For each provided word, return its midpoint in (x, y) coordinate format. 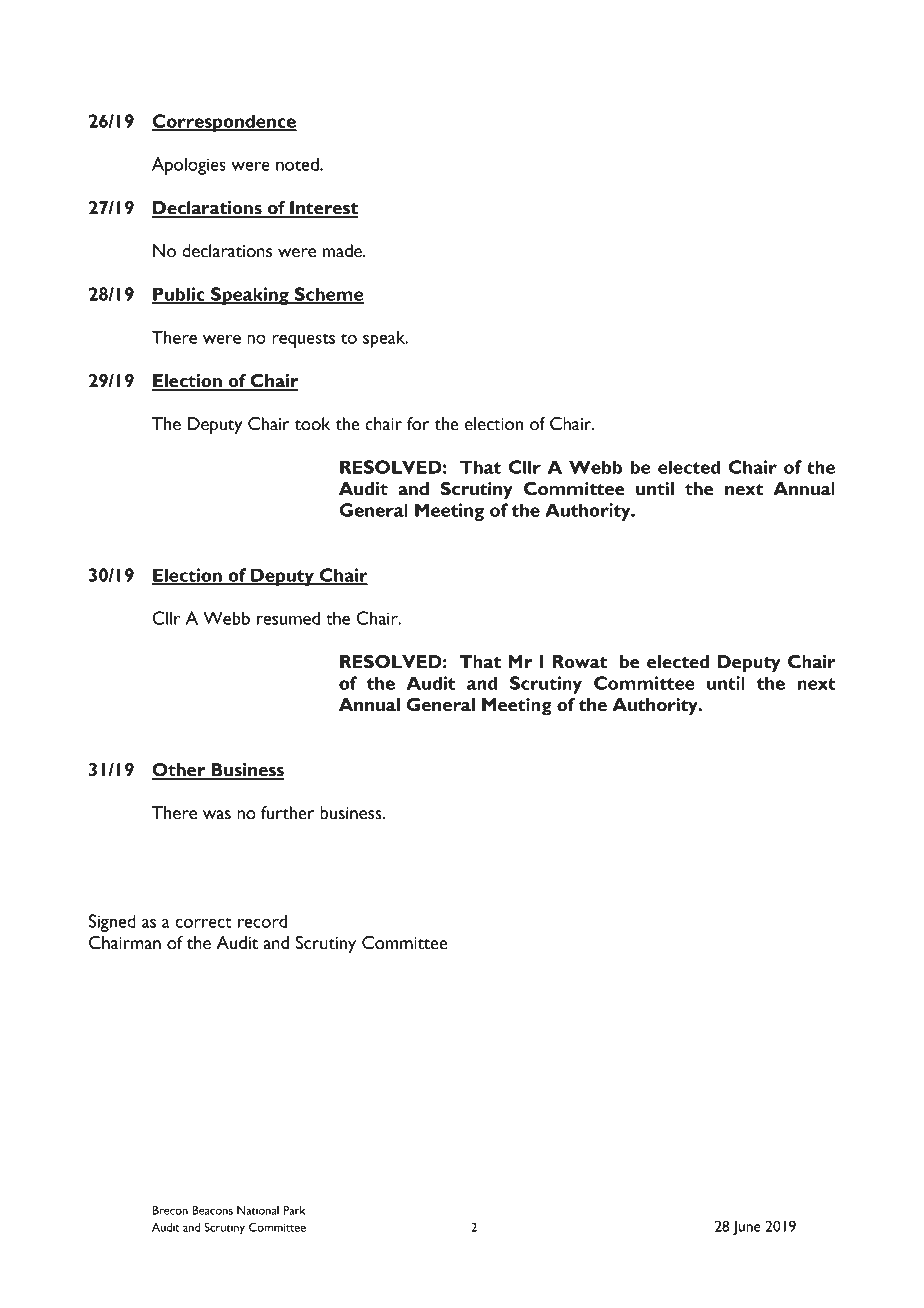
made (343, 251)
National (258, 1210)
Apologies (189, 166)
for (418, 424)
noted (298, 164)
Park (295, 1210)
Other (180, 771)
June (747, 1228)
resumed (288, 618)
